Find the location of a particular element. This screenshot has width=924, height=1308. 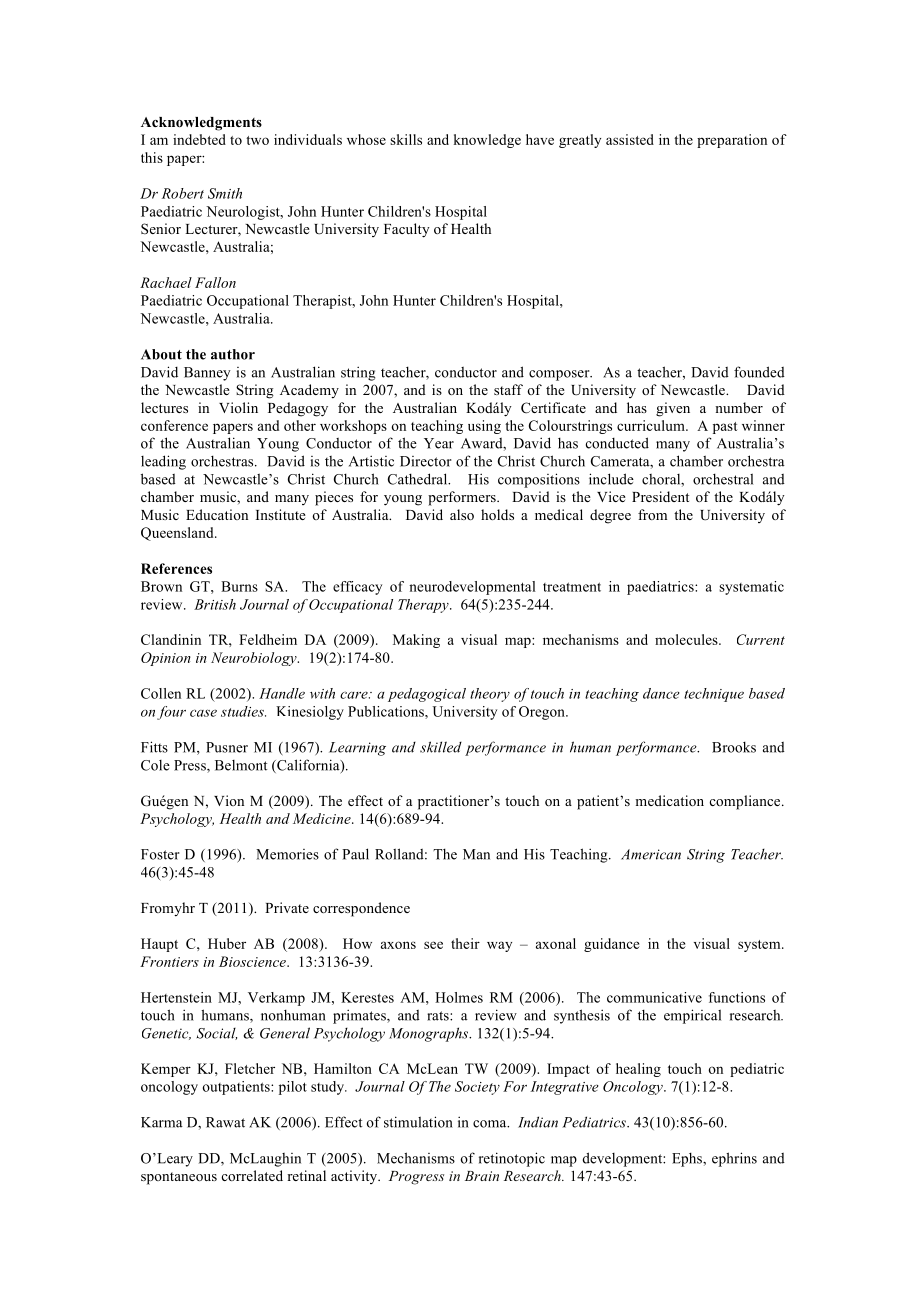

Belmont is located at coordinates (241, 765).
